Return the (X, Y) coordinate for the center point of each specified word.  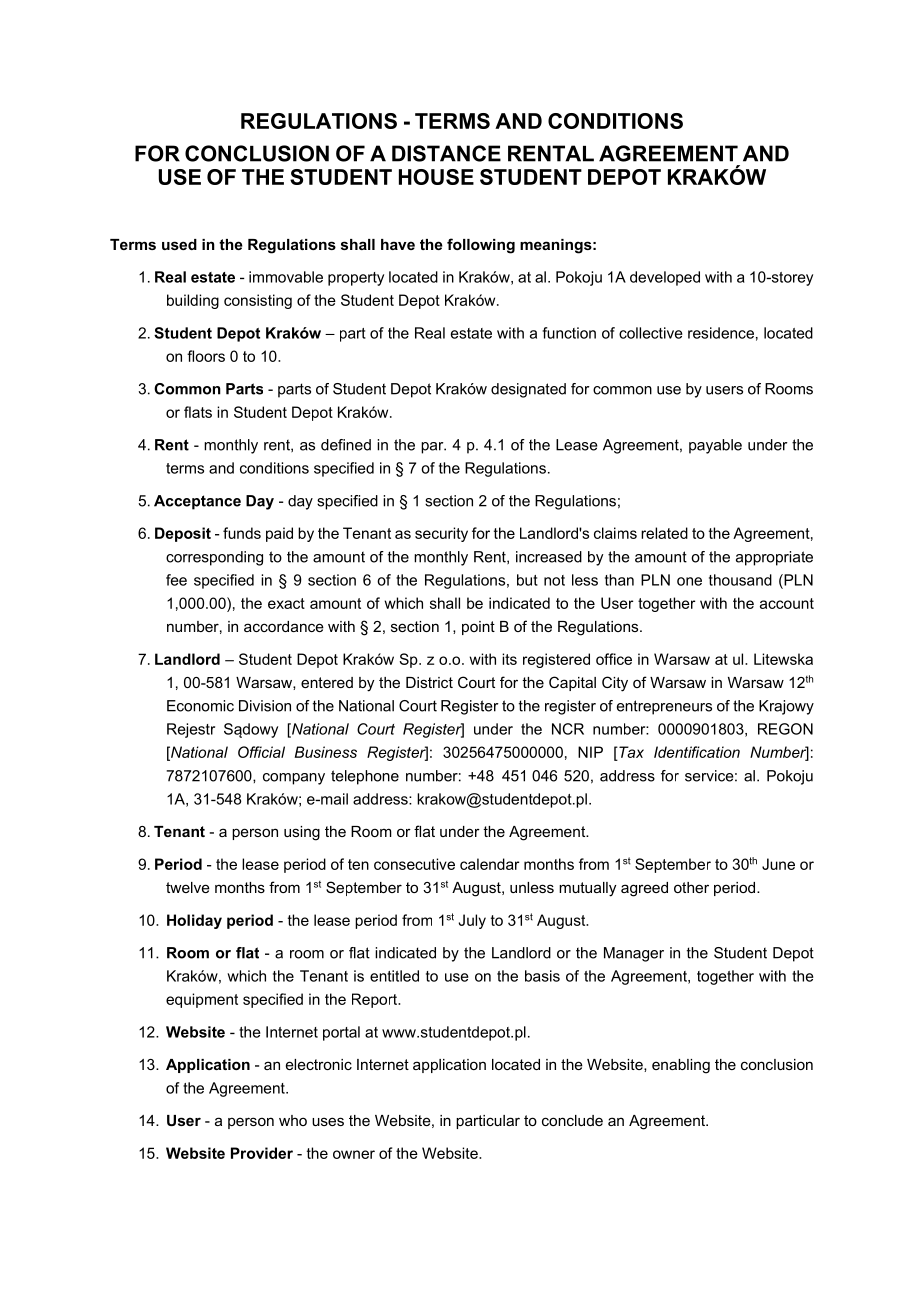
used (179, 244)
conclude (572, 1120)
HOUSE (436, 177)
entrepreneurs (664, 707)
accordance (284, 626)
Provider (262, 1153)
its (509, 659)
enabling (681, 1066)
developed (665, 278)
